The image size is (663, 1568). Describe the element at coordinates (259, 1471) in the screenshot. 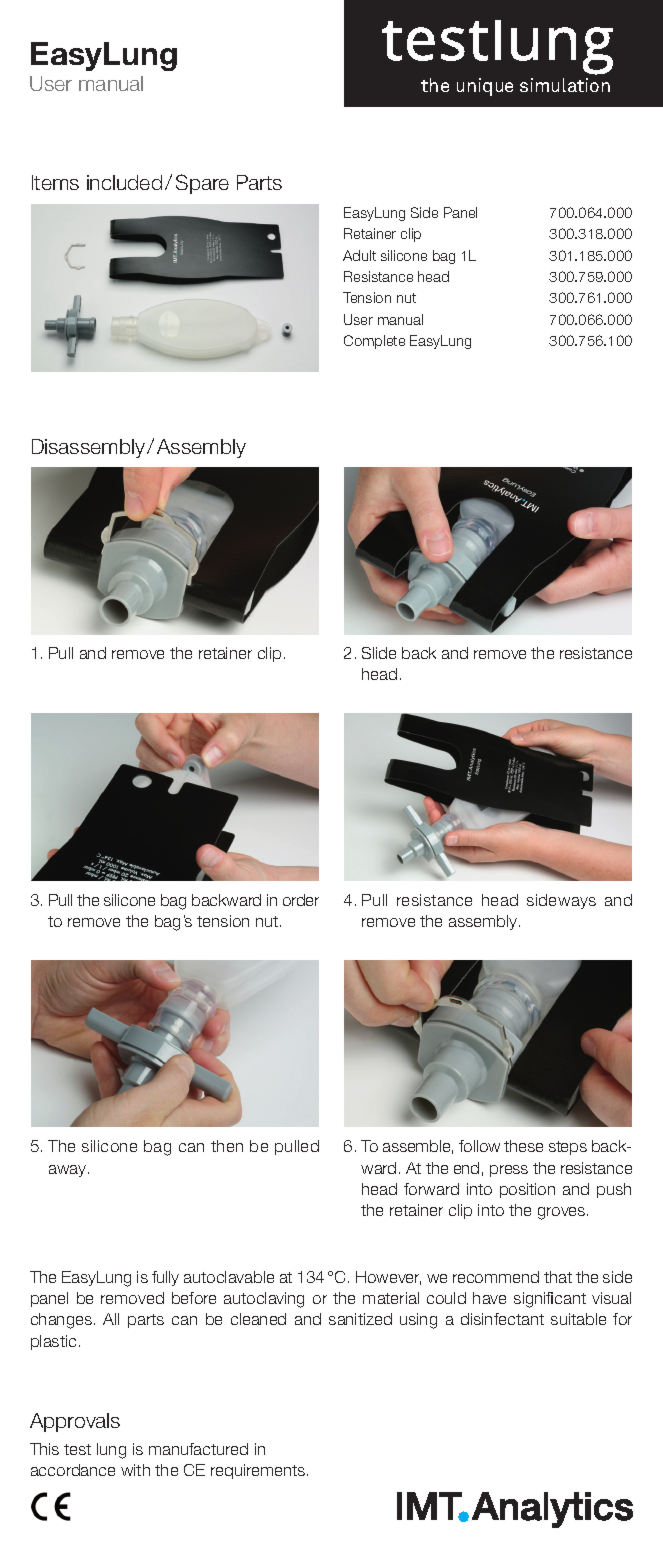

I see `requirements` at that location.
